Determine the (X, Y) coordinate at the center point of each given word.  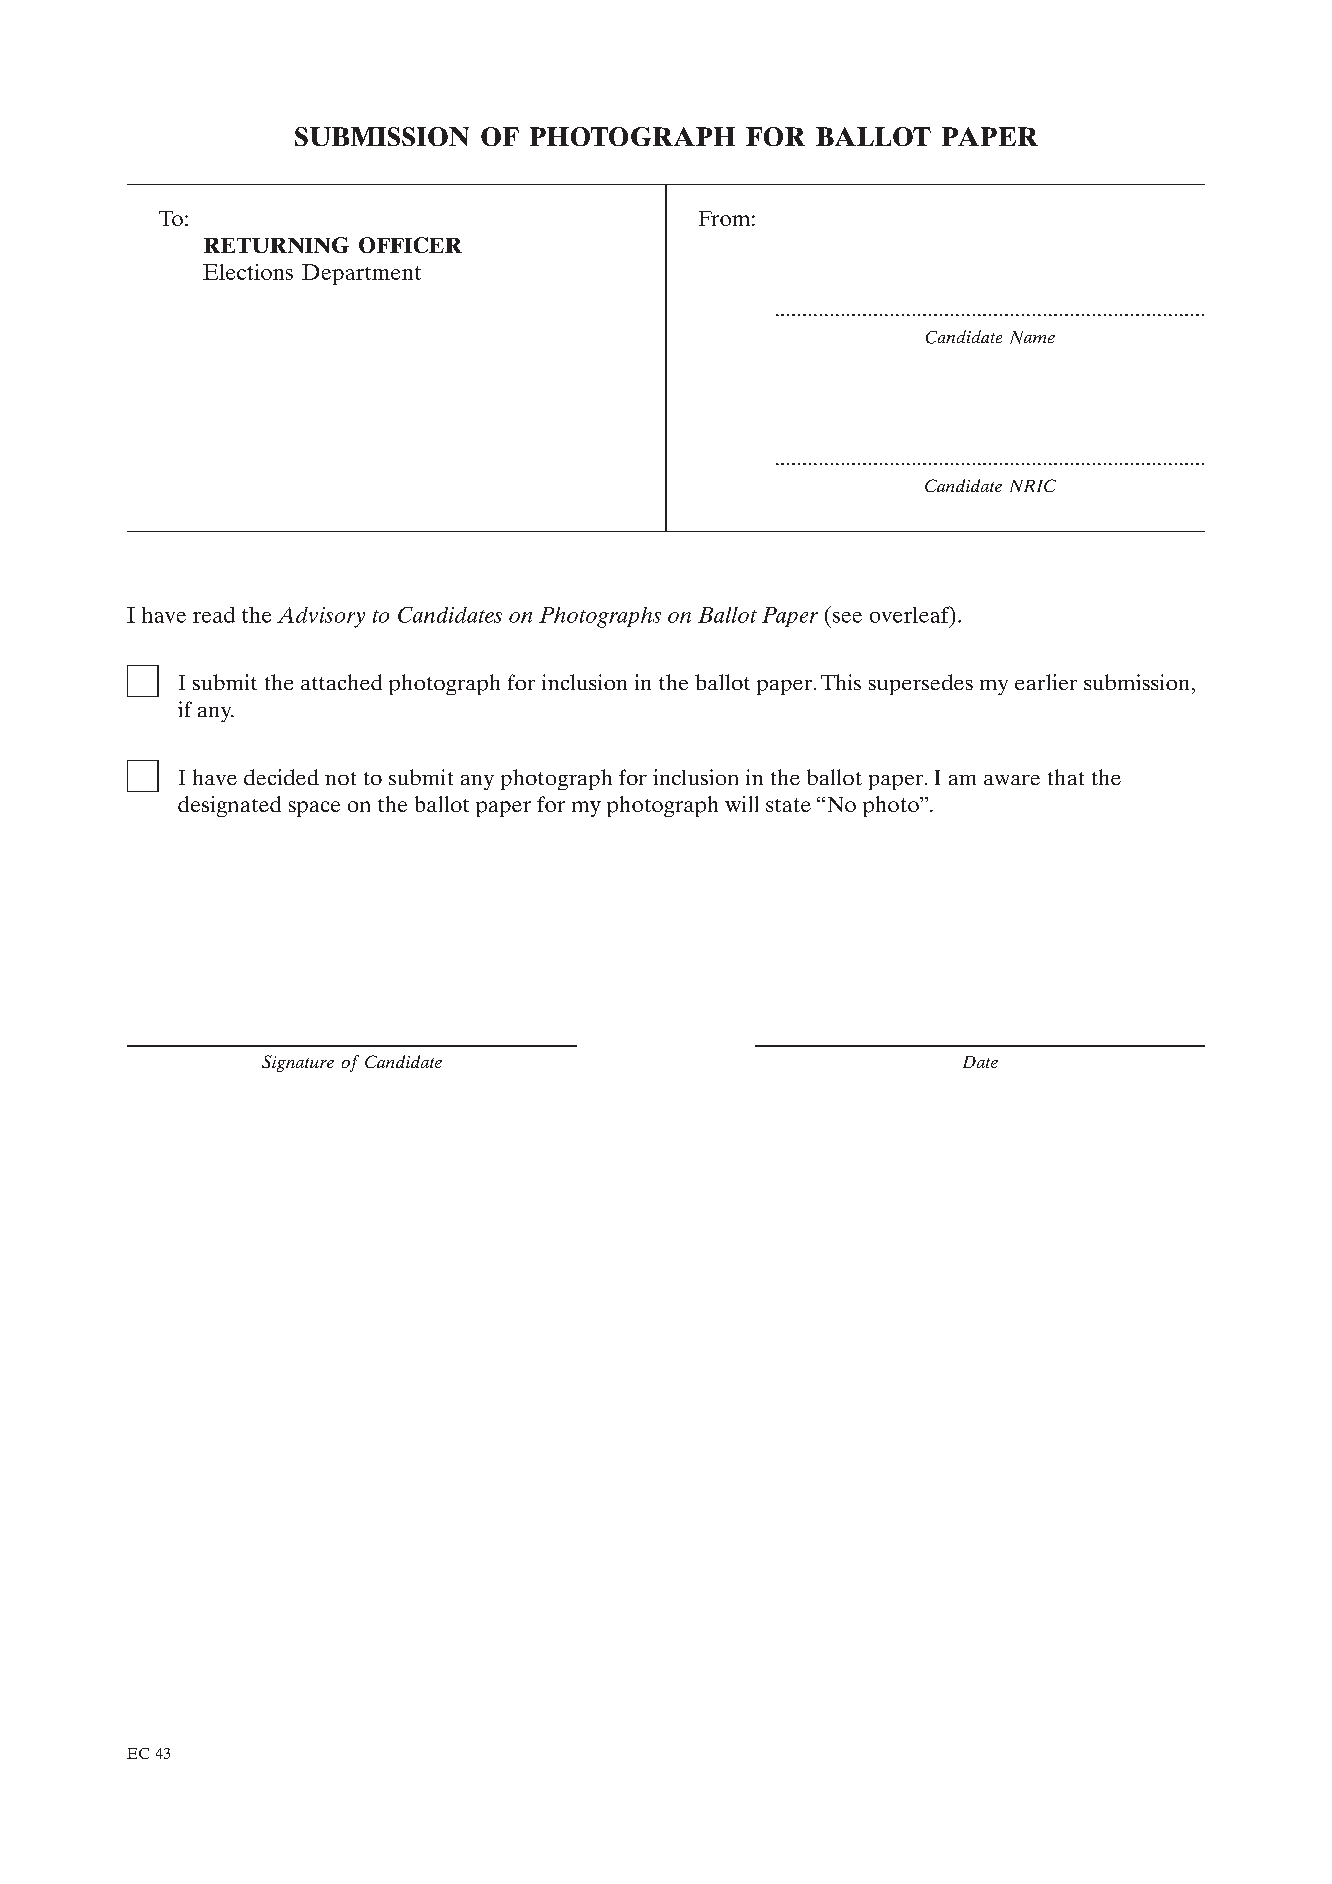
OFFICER (410, 245)
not (340, 778)
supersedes (921, 684)
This (841, 682)
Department (361, 274)
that (1066, 777)
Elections (248, 272)
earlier (1046, 682)
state (788, 805)
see (847, 617)
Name (1032, 337)
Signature (298, 1063)
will (741, 804)
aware (1012, 780)
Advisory (321, 617)
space (314, 809)
